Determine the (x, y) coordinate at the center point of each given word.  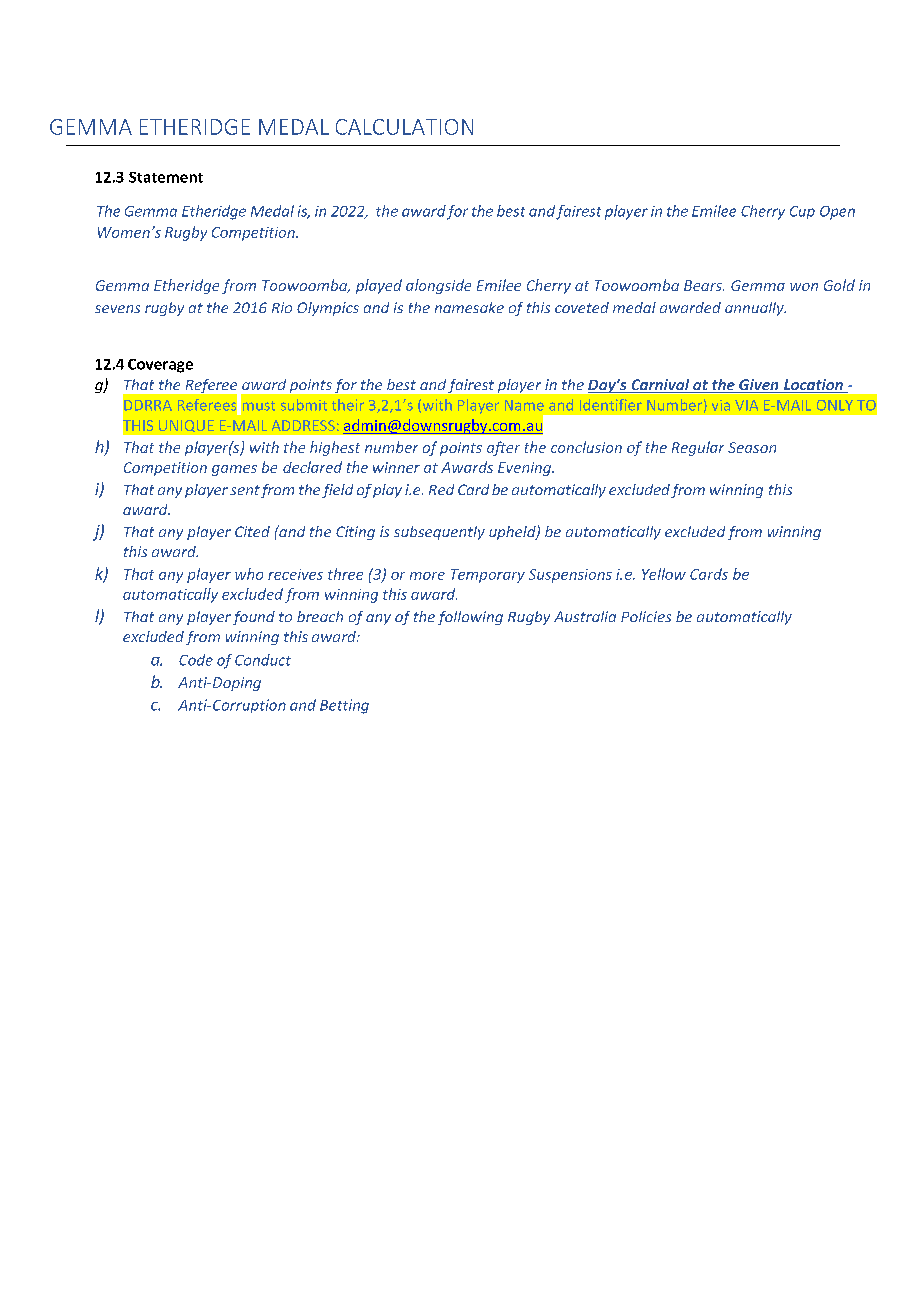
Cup (802, 212)
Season (752, 447)
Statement (166, 177)
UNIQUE (186, 426)
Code (196, 660)
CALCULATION (404, 127)
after (503, 448)
